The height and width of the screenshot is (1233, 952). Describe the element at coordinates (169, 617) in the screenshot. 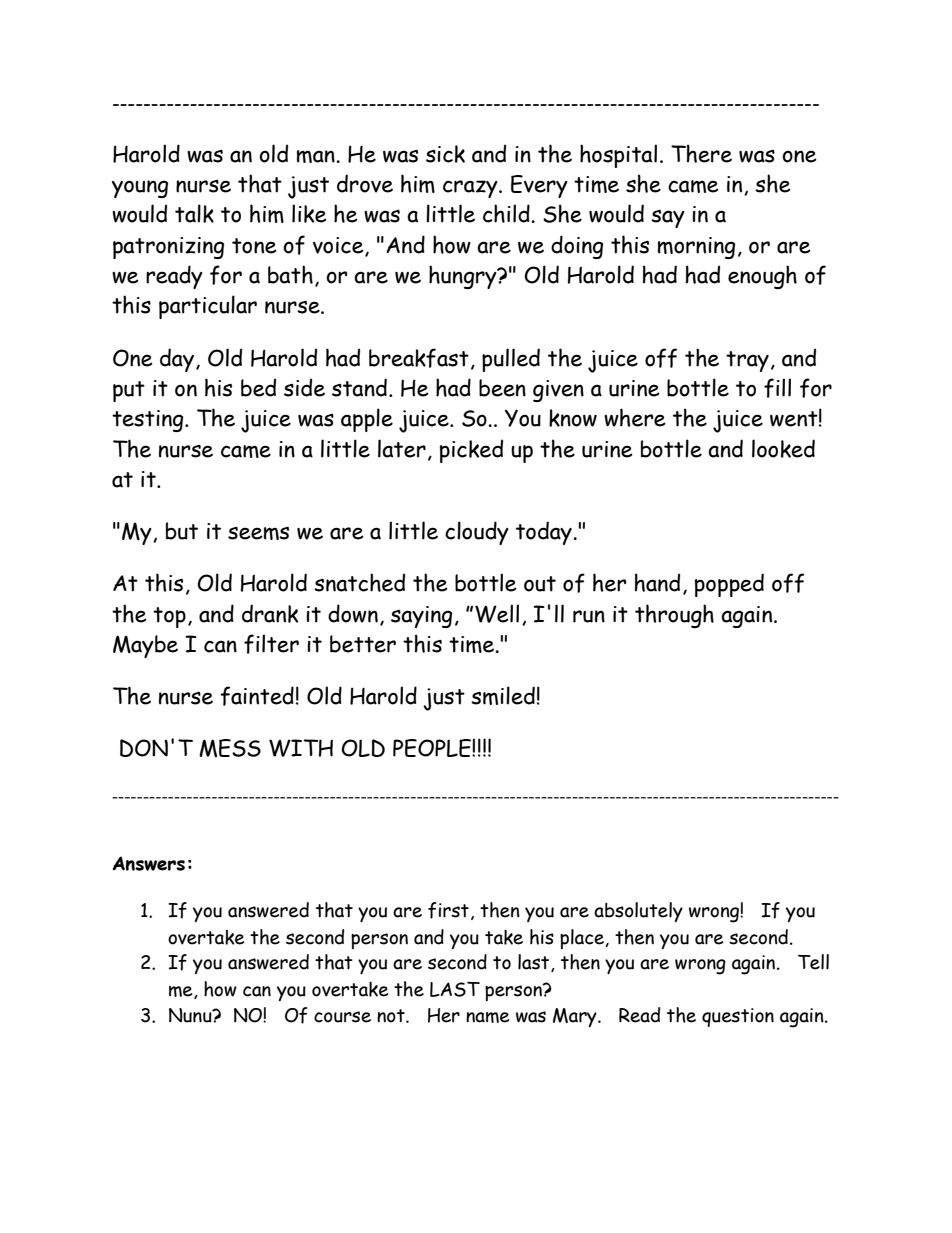

I see `top` at that location.
